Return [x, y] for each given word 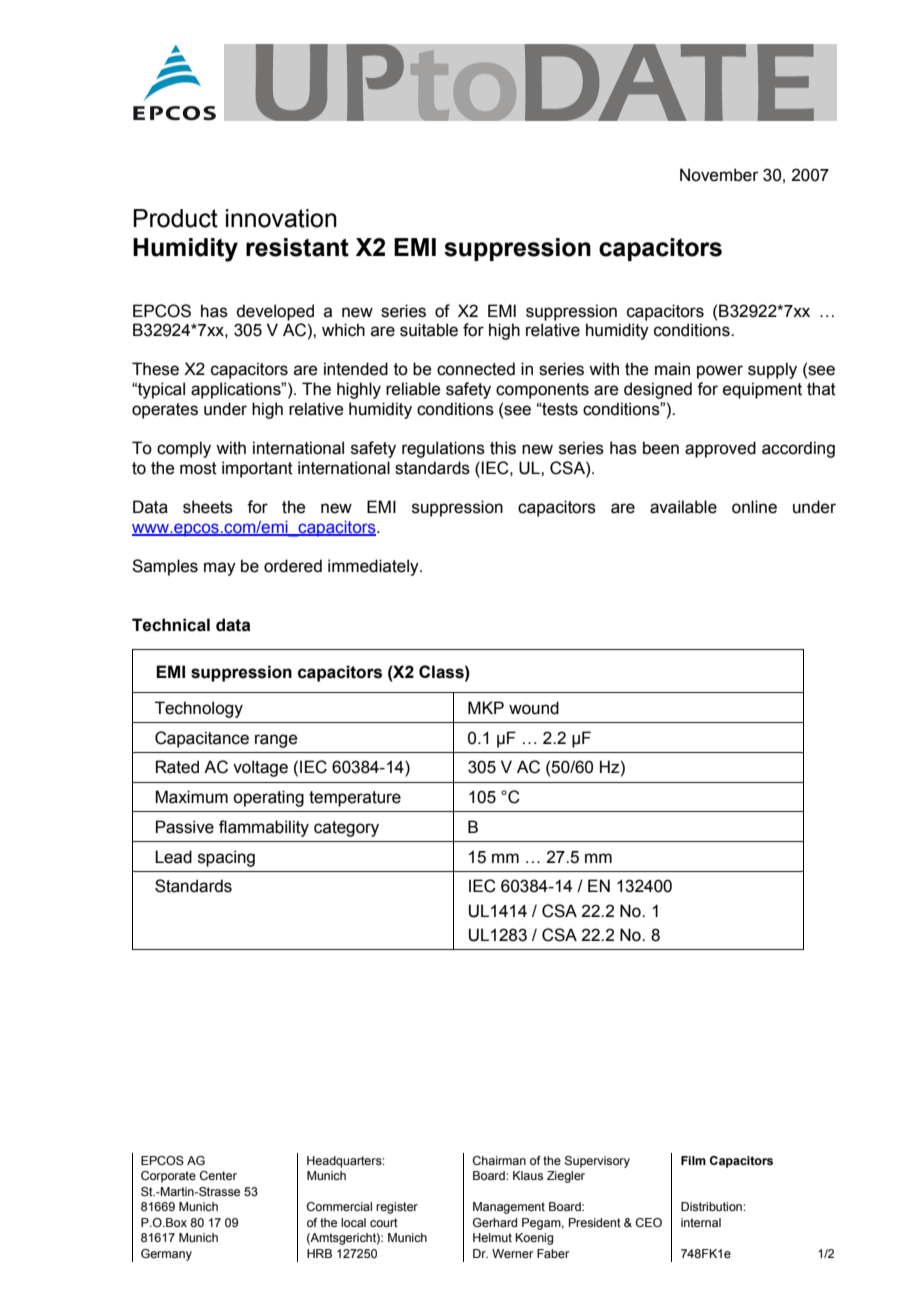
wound [534, 708]
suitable [429, 330]
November [719, 175]
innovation [281, 218]
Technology [199, 709]
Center [218, 1175]
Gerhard [495, 1222]
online [754, 507]
